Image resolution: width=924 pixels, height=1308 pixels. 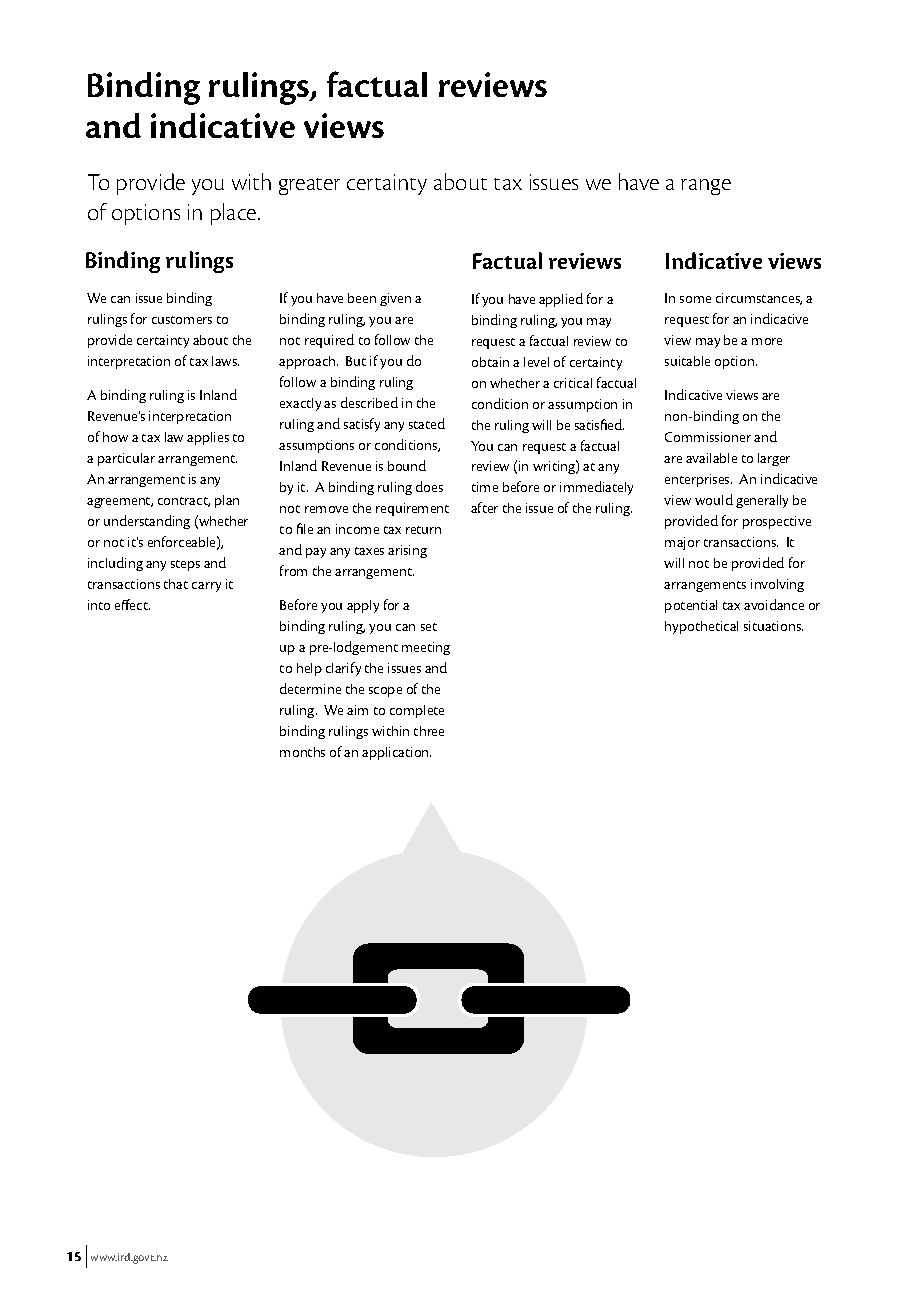 What do you see at coordinates (176, 584) in the page?
I see `that` at bounding box center [176, 584].
